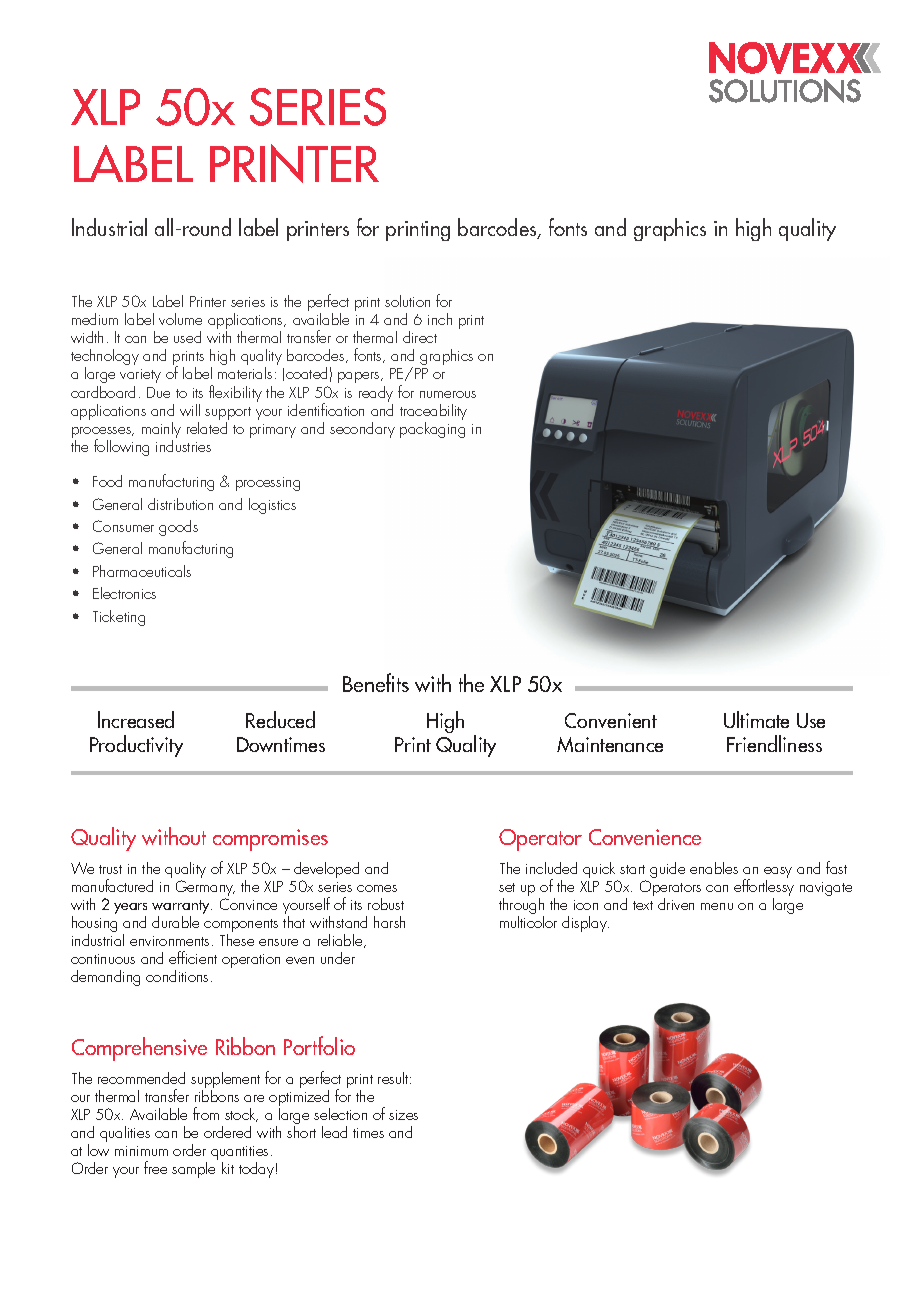 Image resolution: width=924 pixels, height=1297 pixels. Describe the element at coordinates (403, 1115) in the document. I see `sizes` at that location.
